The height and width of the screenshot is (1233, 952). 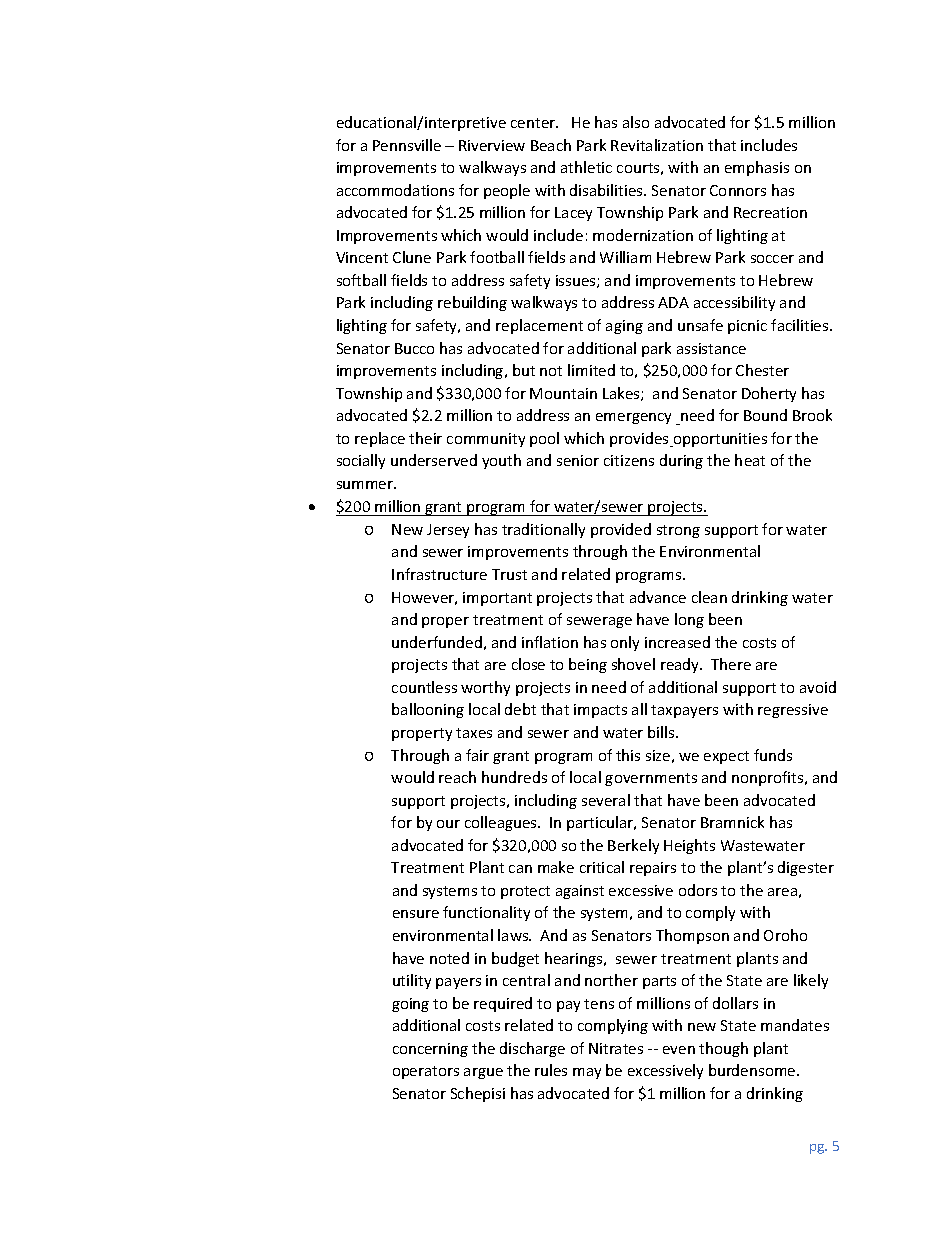 I want to click on their, so click(x=425, y=438).
